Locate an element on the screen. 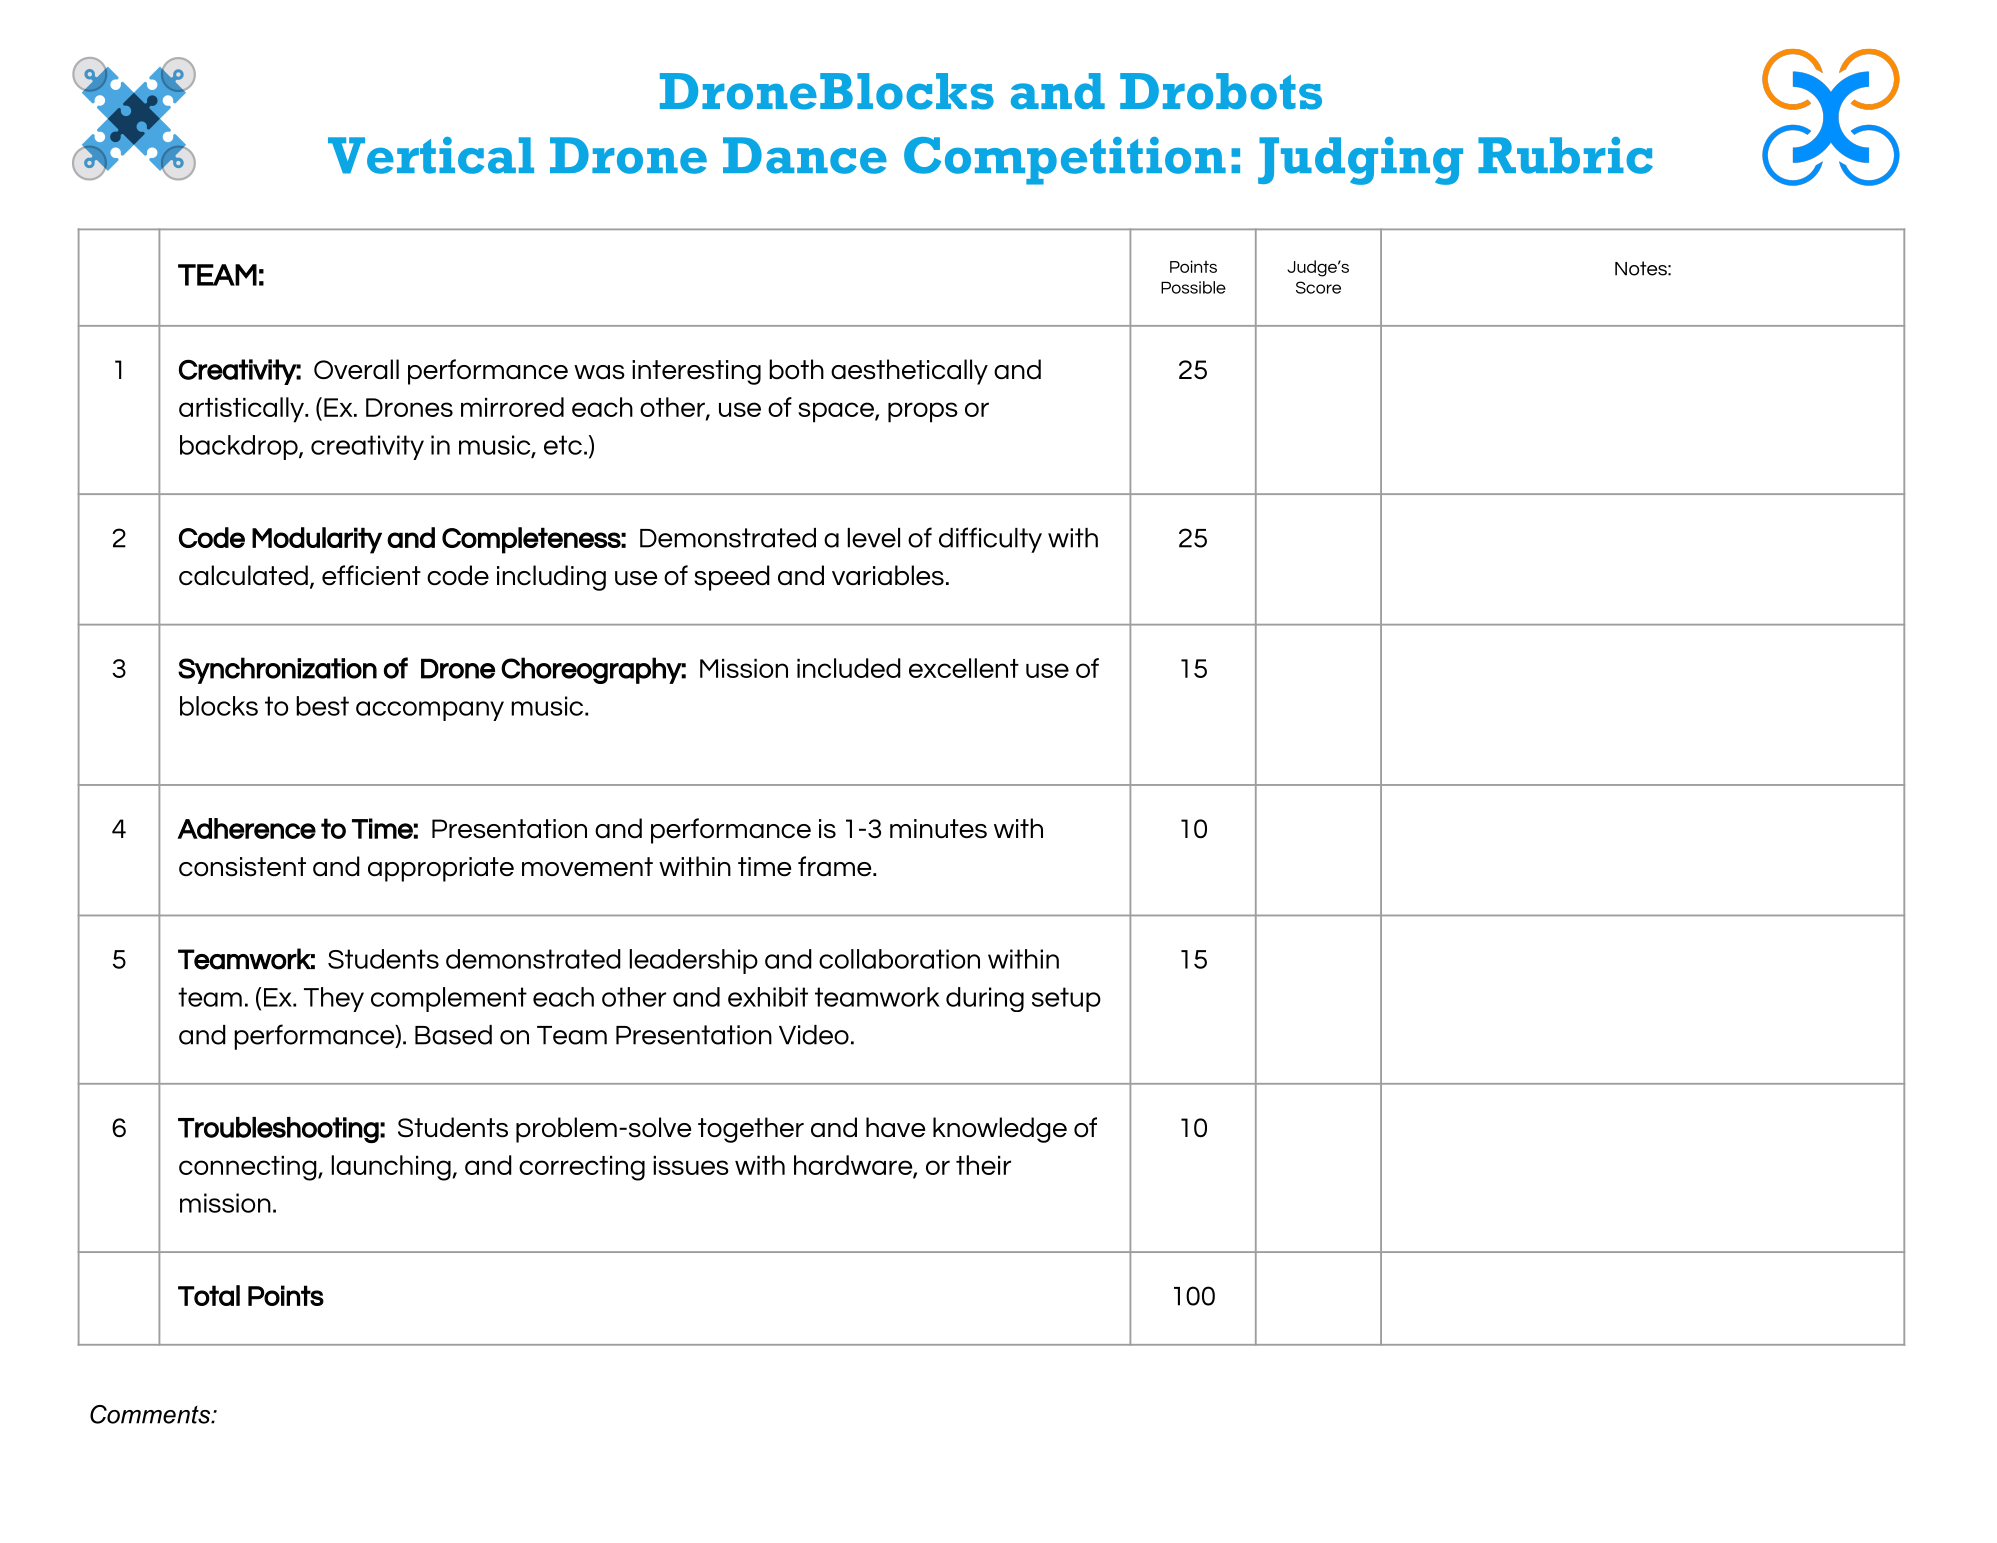 This screenshot has width=1997, height=1543. Judging is located at coordinates (1360, 161).
